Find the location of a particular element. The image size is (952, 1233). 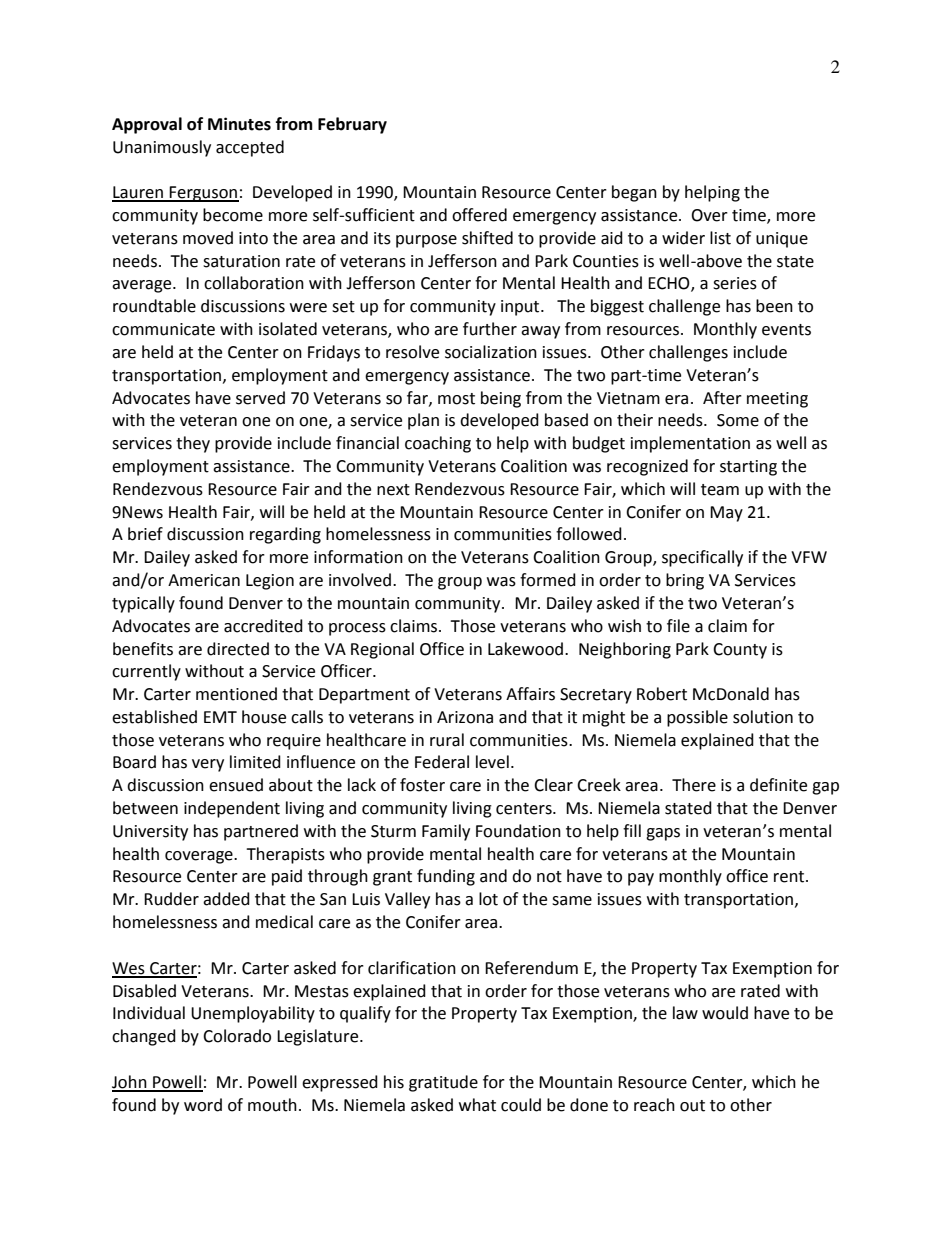

independent is located at coordinates (232, 809).
